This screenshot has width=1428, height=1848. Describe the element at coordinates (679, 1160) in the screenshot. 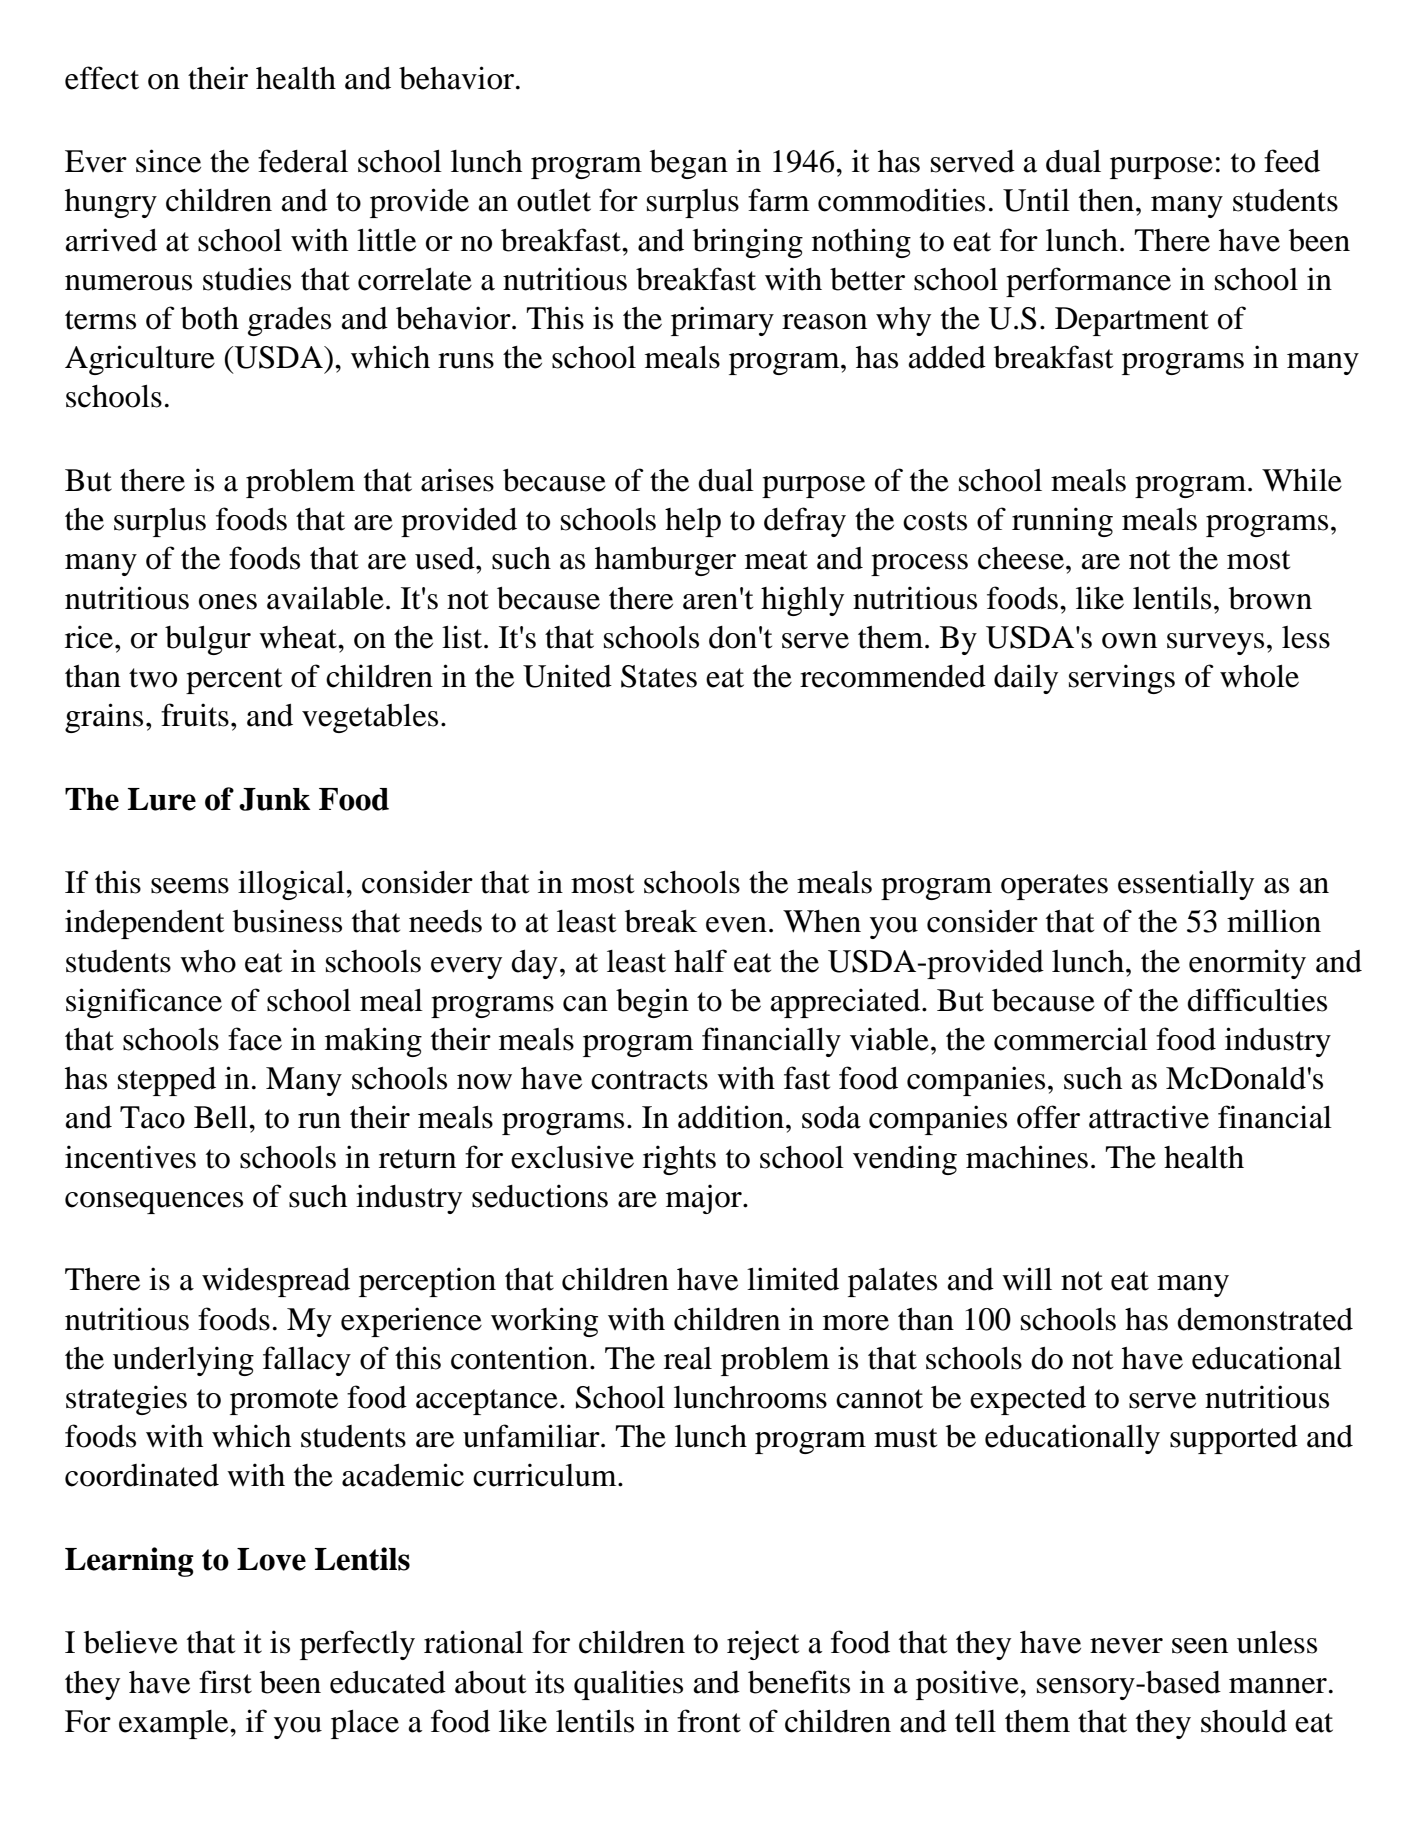

I see `rights` at that location.
